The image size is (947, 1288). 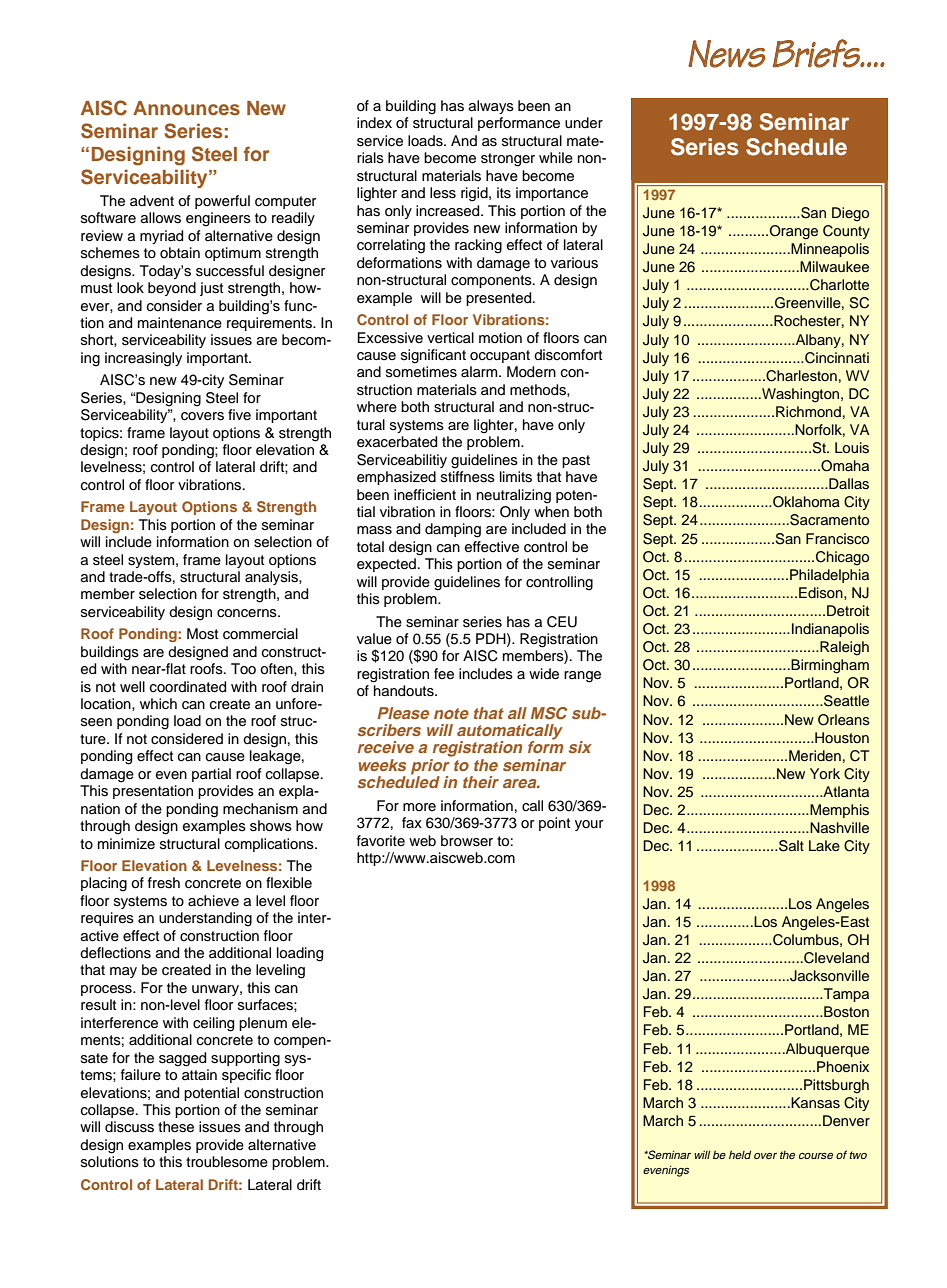 I want to click on Diego, so click(x=850, y=214).
